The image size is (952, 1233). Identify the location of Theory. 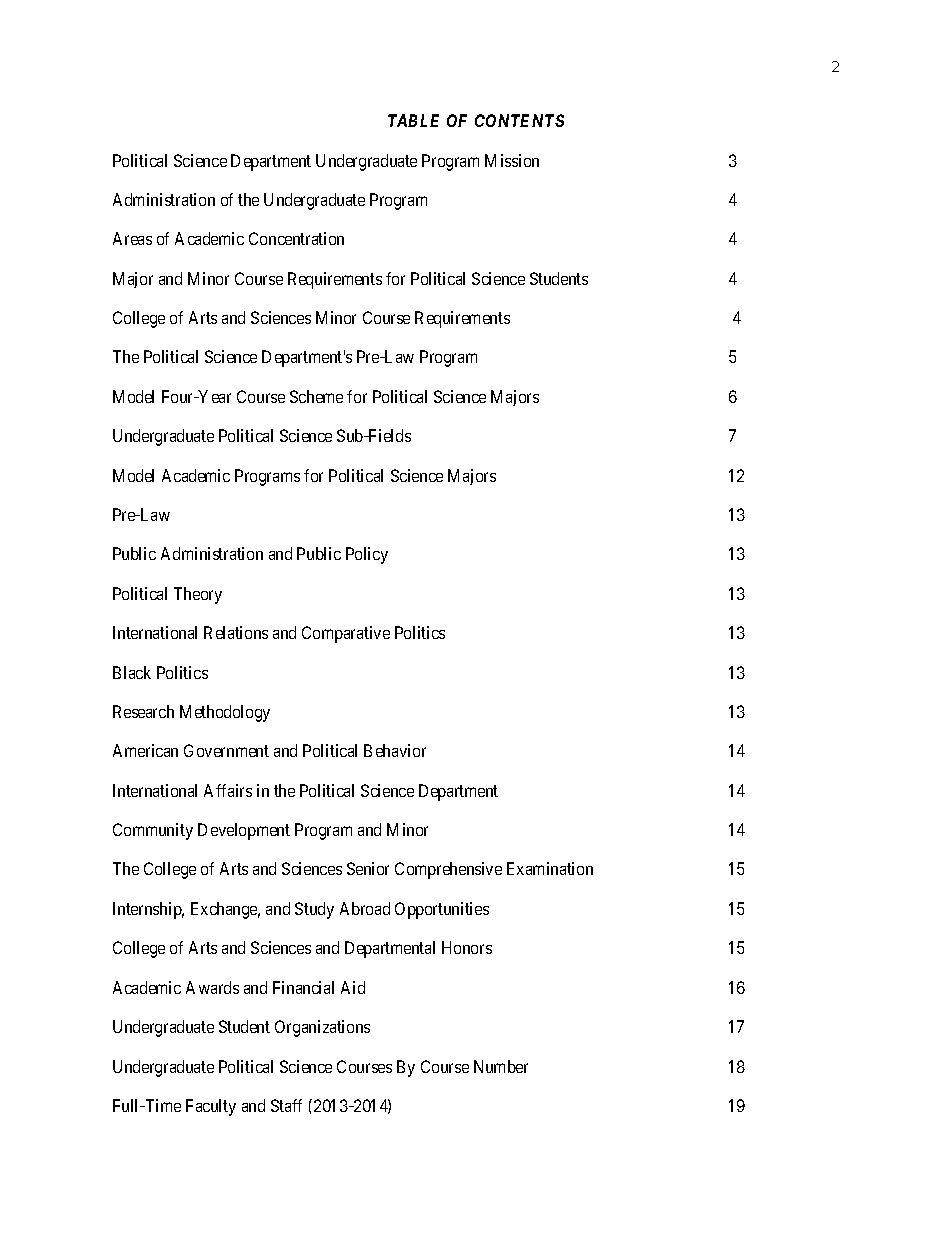
(198, 595).
